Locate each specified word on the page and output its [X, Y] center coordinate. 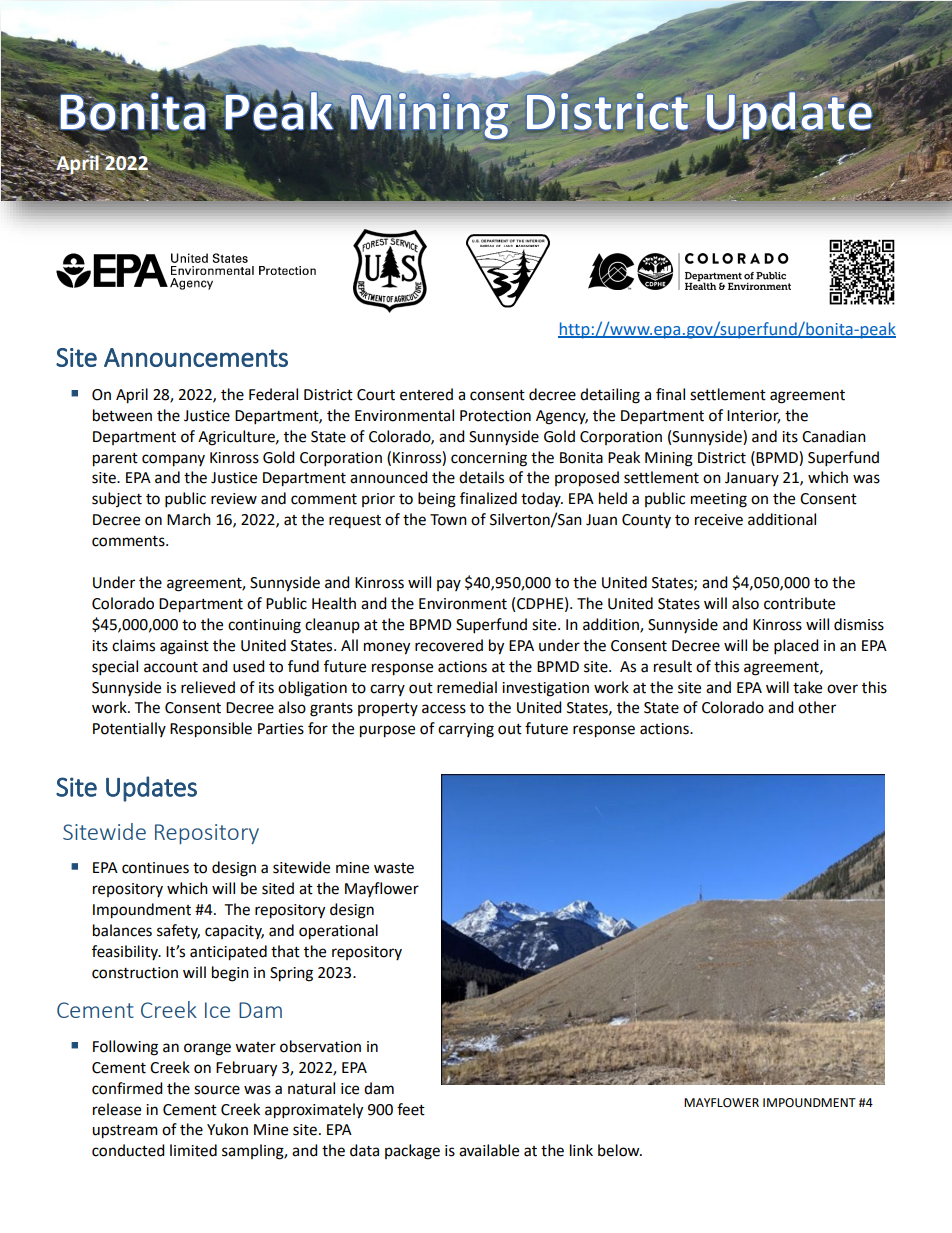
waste [394, 868]
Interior [753, 416]
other [817, 707]
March [189, 519]
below [620, 1150]
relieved [208, 687]
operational [338, 932]
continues [155, 868]
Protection [495, 416]
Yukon [227, 1129]
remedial [467, 687]
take [807, 687]
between [122, 415]
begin [230, 974]
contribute [799, 603]
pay [449, 585]
